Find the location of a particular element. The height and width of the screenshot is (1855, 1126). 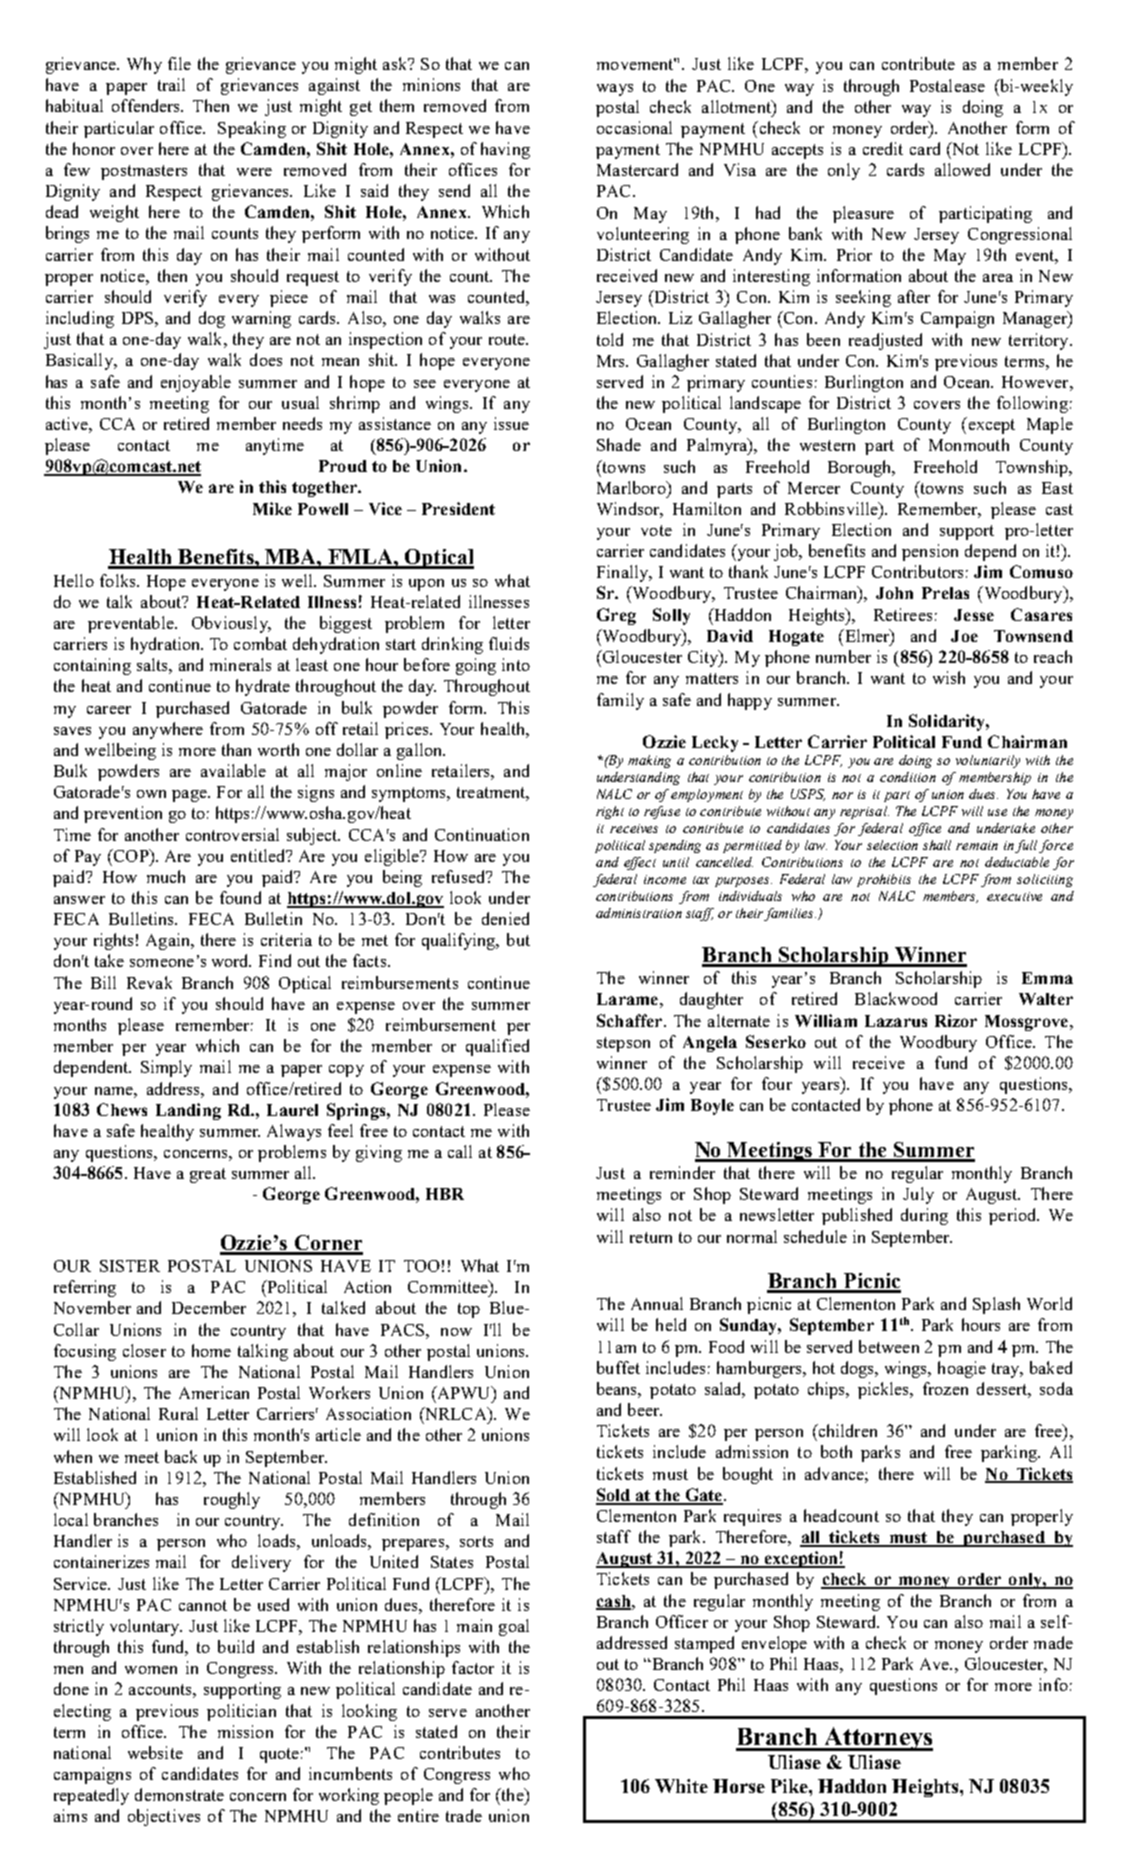

word is located at coordinates (231, 960).
